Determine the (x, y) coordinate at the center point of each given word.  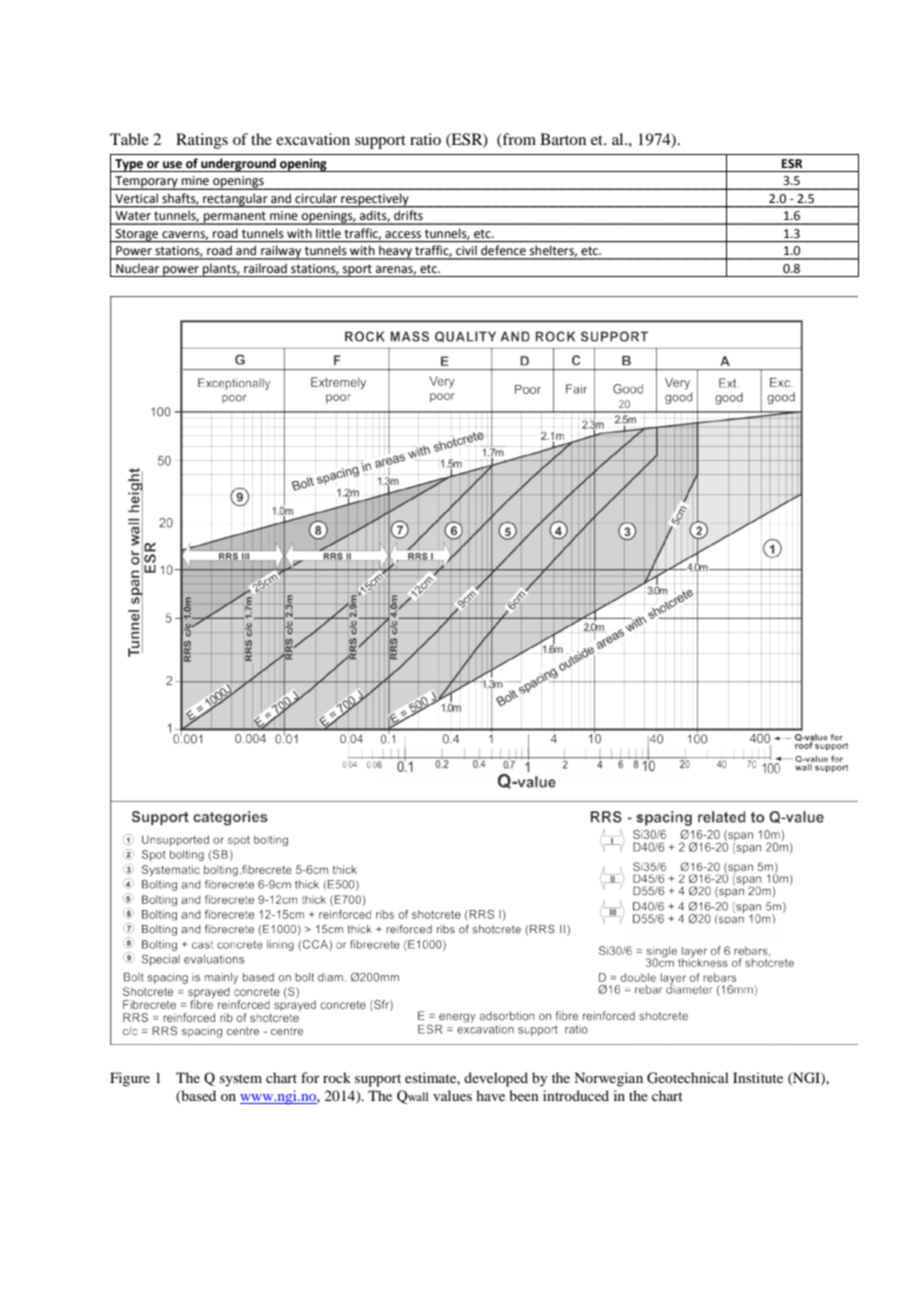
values (452, 1095)
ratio (425, 139)
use (172, 165)
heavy (395, 253)
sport (357, 270)
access (403, 235)
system (241, 1080)
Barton (563, 139)
